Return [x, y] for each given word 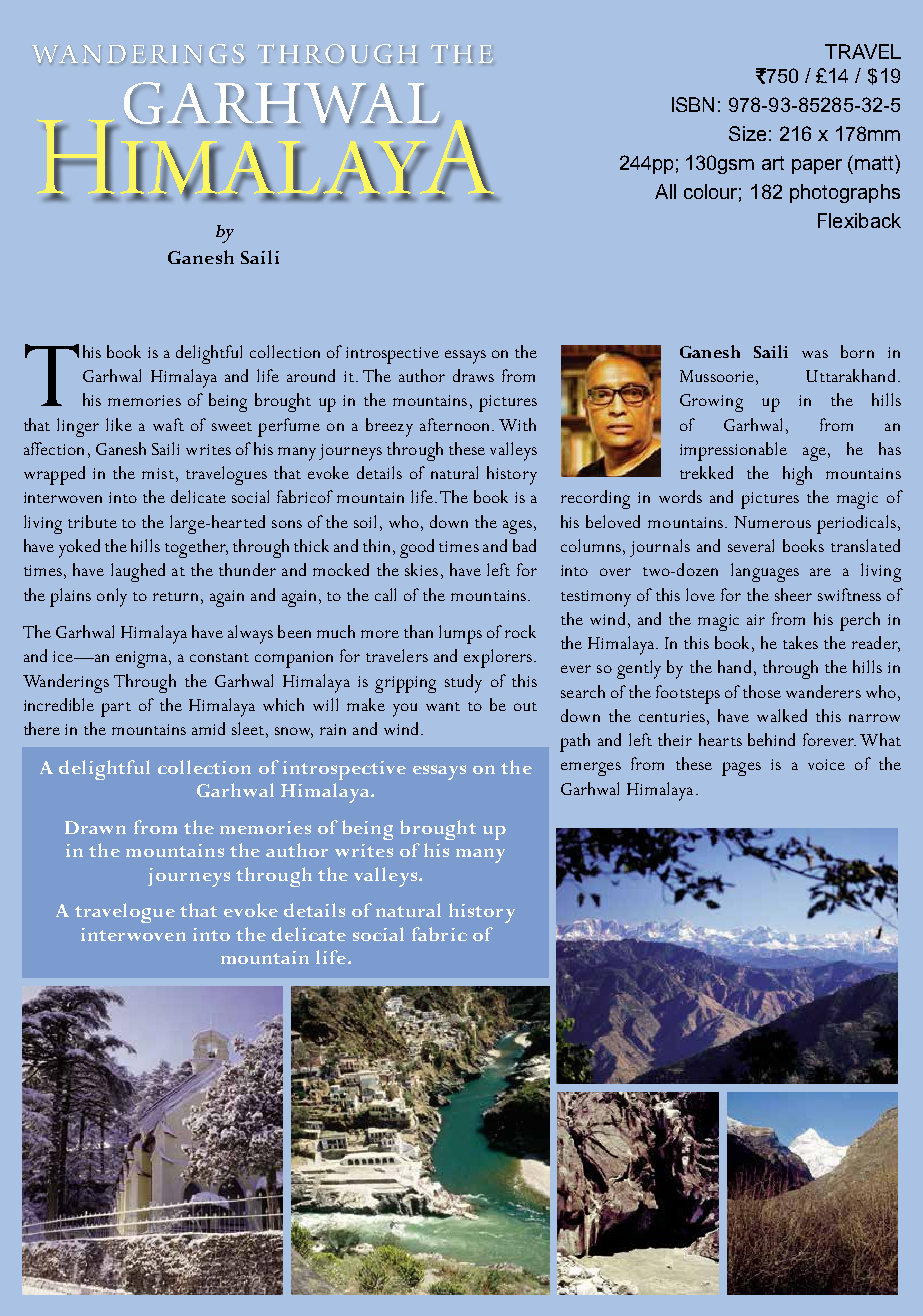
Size [747, 133]
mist [158, 473]
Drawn [95, 827]
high [797, 475]
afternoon [456, 424]
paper [817, 166]
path [575, 742]
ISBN [693, 104]
